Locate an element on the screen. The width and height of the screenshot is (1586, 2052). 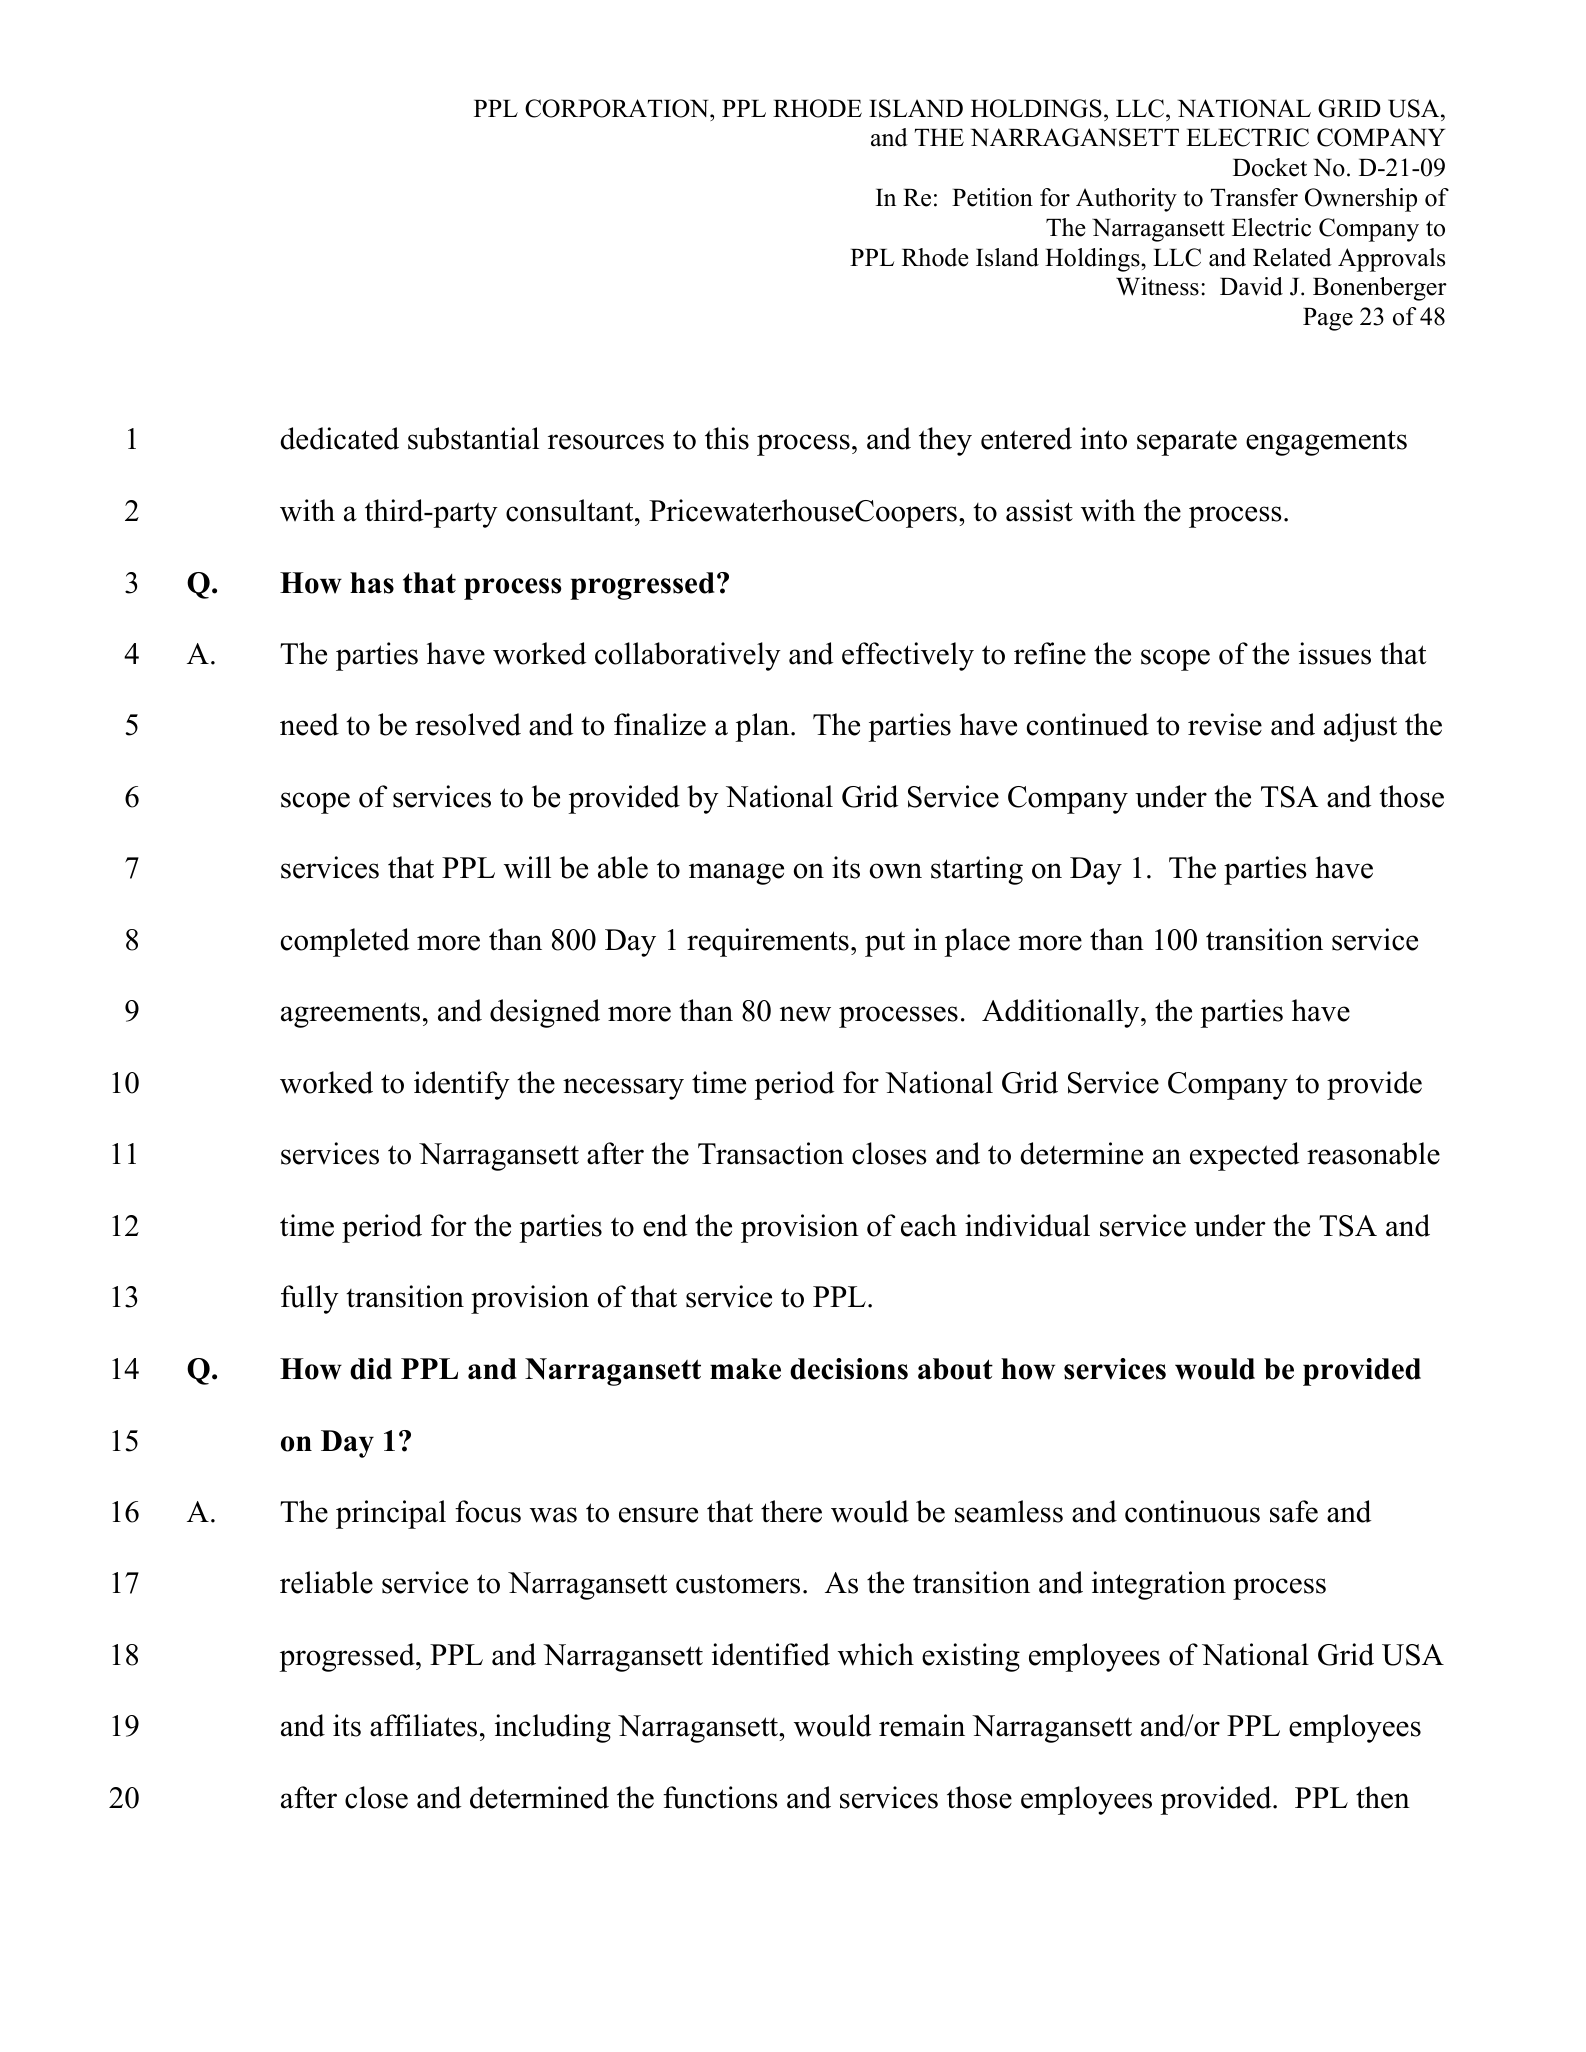
did is located at coordinates (371, 1369).
